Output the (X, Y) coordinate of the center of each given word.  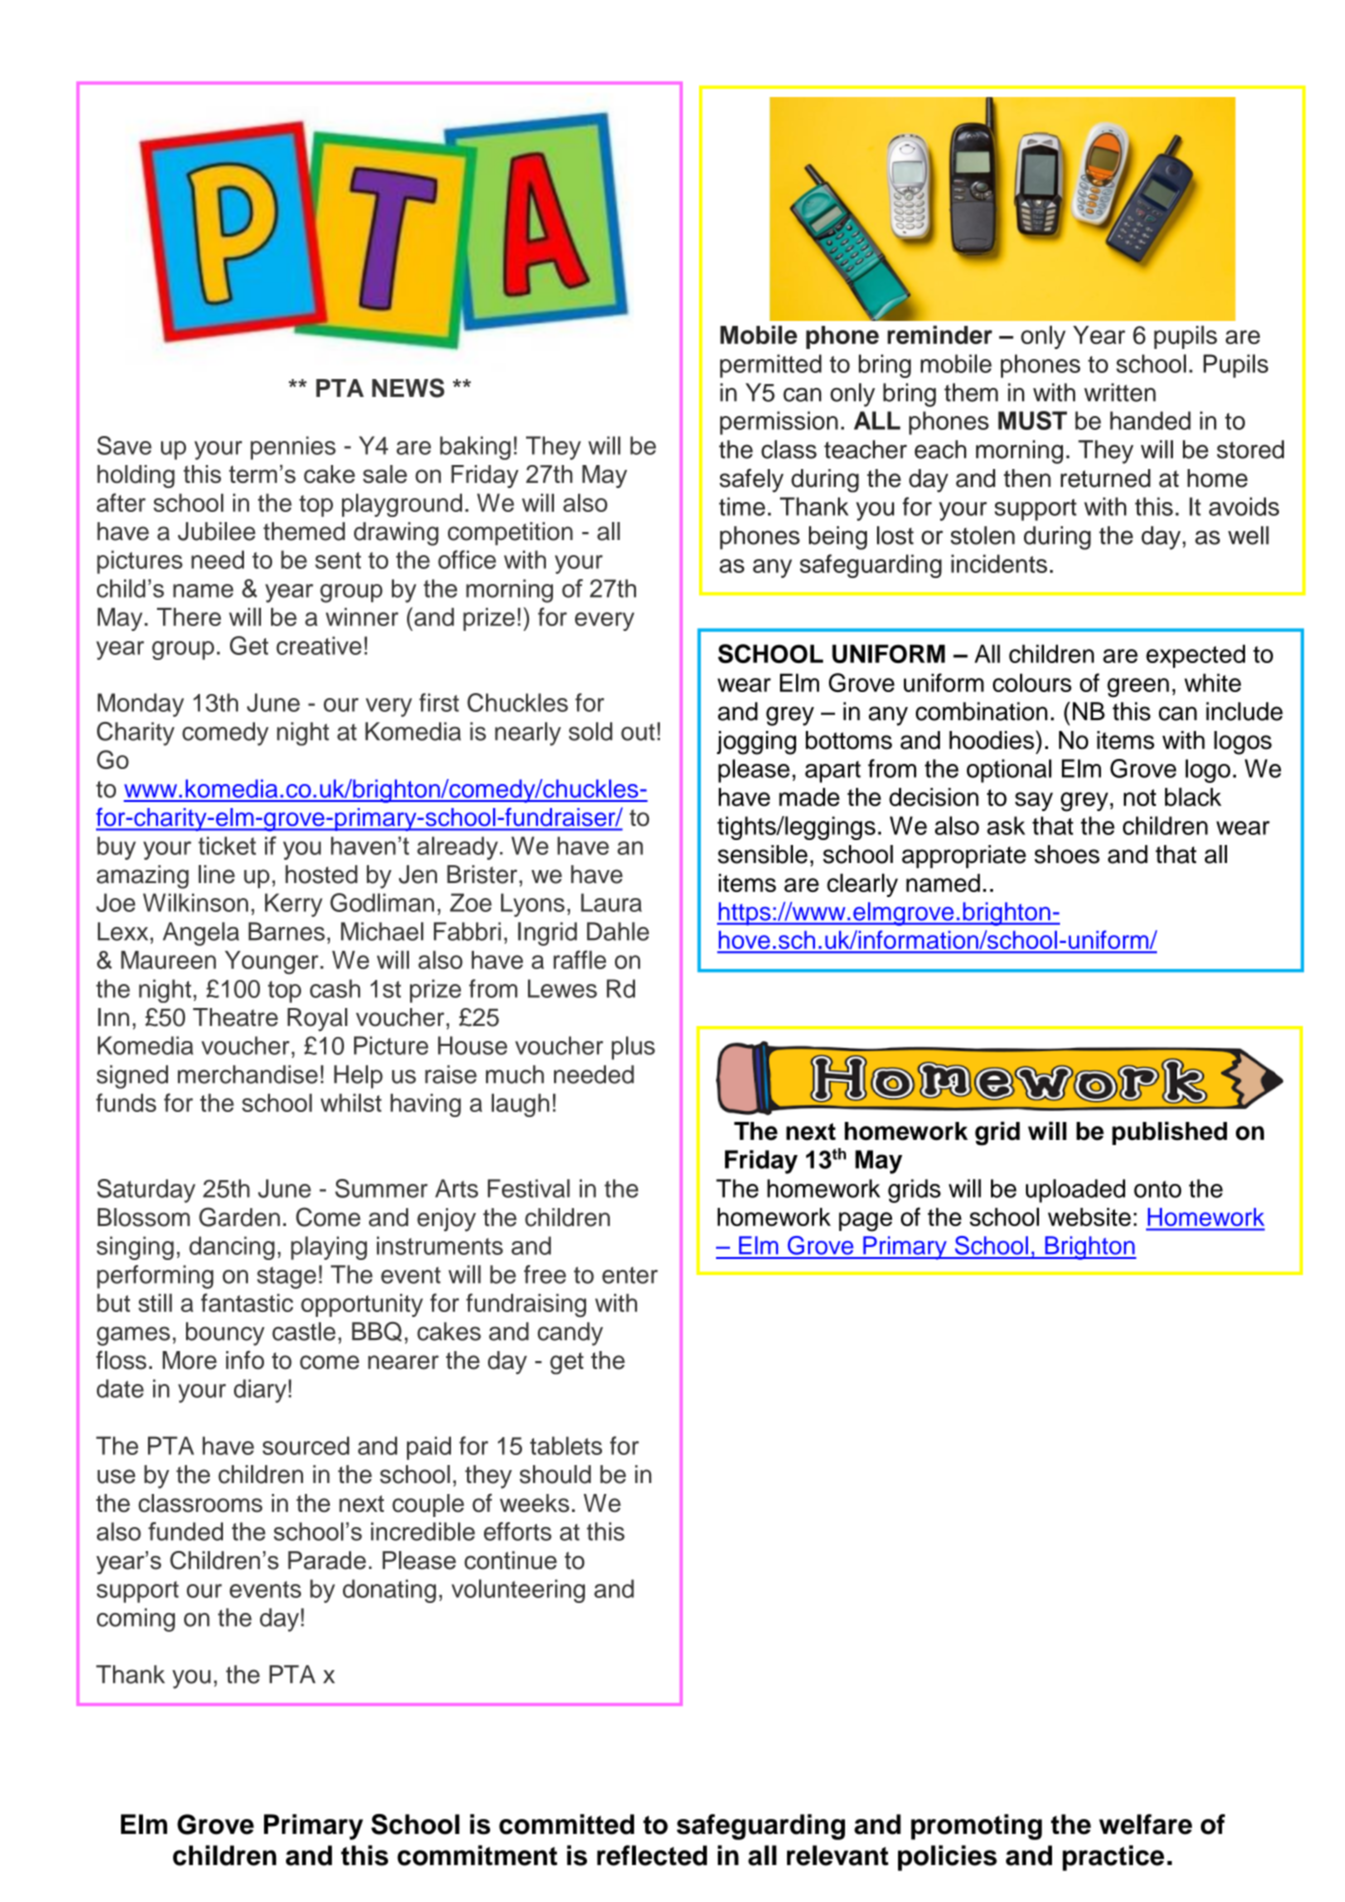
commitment (477, 1855)
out (638, 732)
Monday (141, 705)
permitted (771, 366)
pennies (293, 448)
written (1120, 392)
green (1138, 687)
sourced (305, 1445)
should (555, 1474)
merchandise (248, 1074)
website (1089, 1217)
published (1169, 1133)
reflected (652, 1855)
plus (633, 1048)
